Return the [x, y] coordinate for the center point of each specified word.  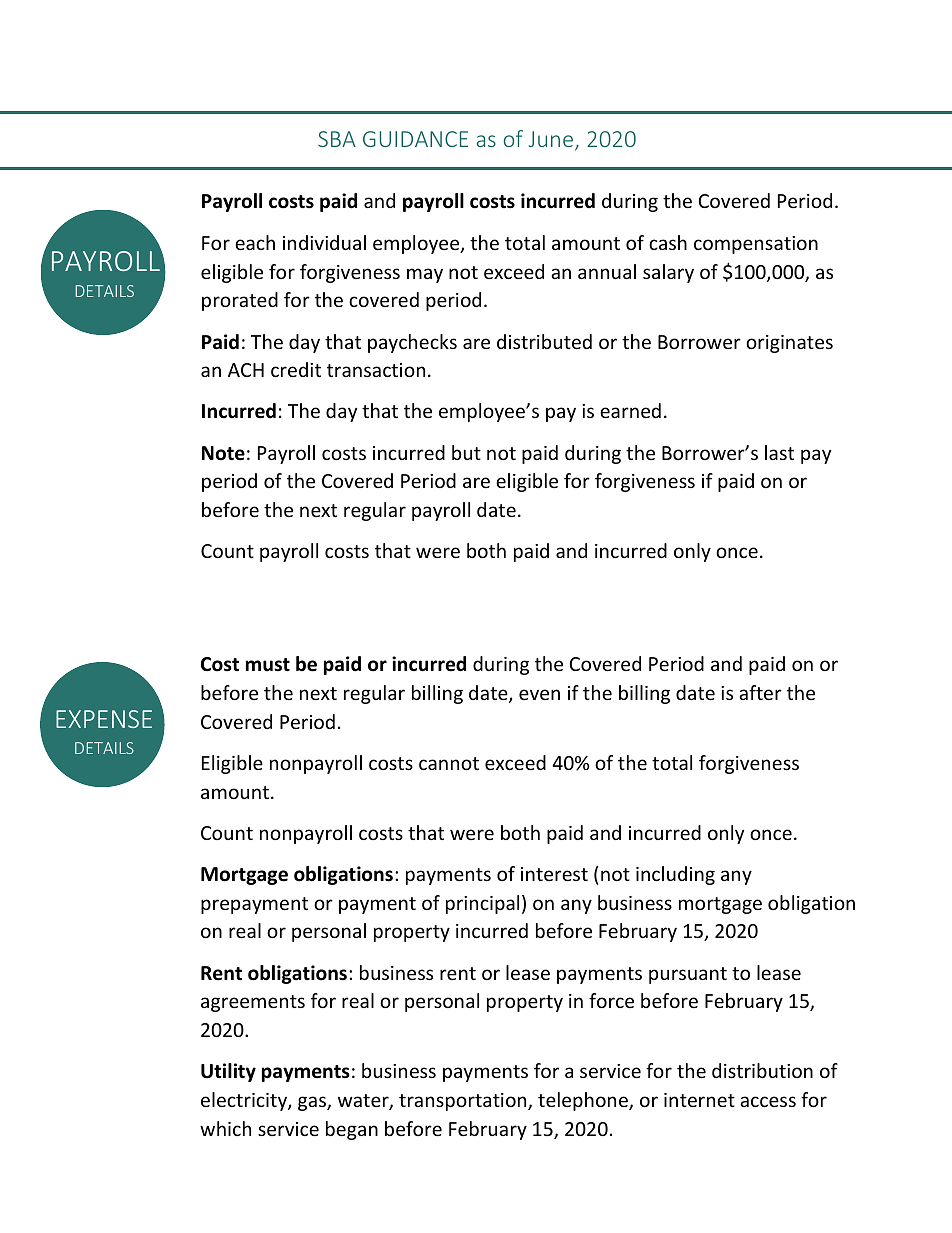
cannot [449, 763]
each [255, 242]
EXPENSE [104, 719]
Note [223, 453]
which [225, 1128]
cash [668, 242]
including [675, 875]
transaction [376, 370]
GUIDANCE [415, 139]
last [779, 452]
